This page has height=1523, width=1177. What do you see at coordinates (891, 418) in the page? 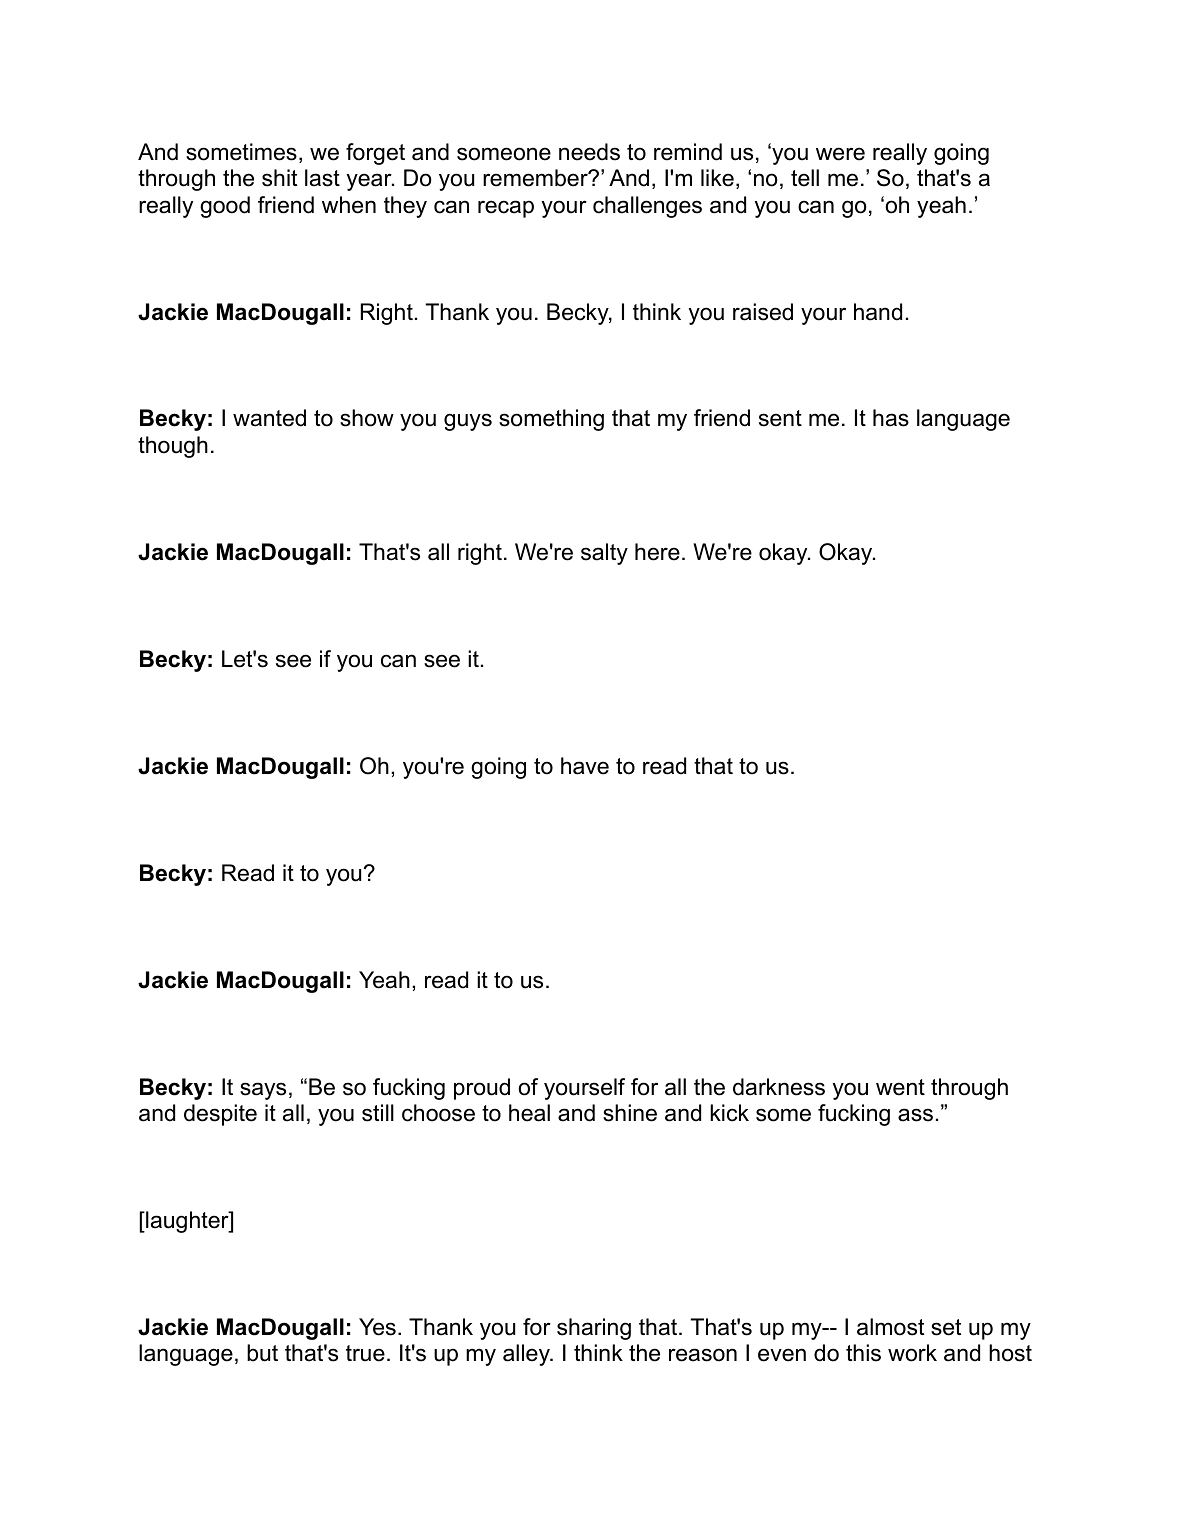
I see `has` at bounding box center [891, 418].
